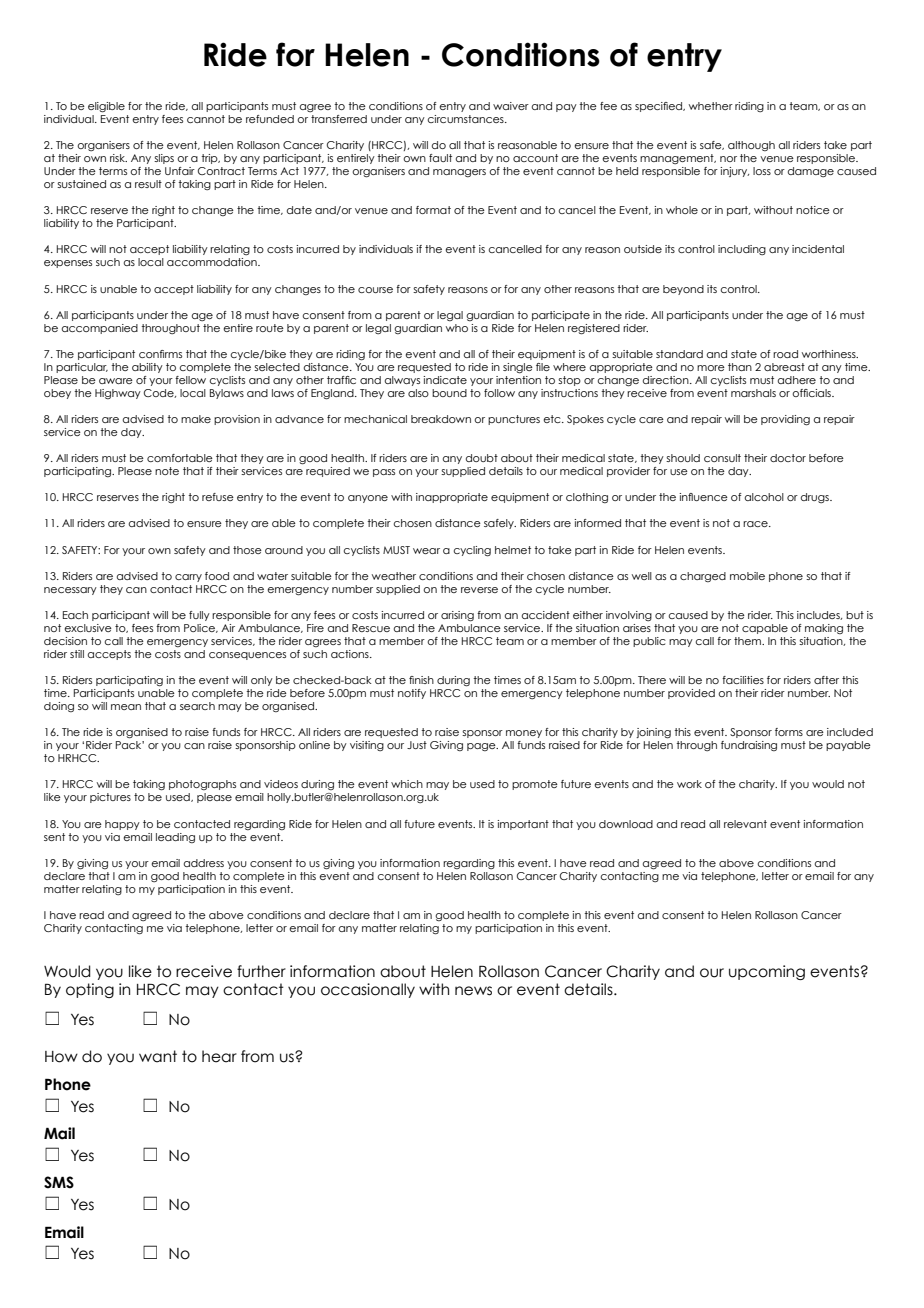 The image size is (924, 1308). I want to click on arising, so click(457, 616).
